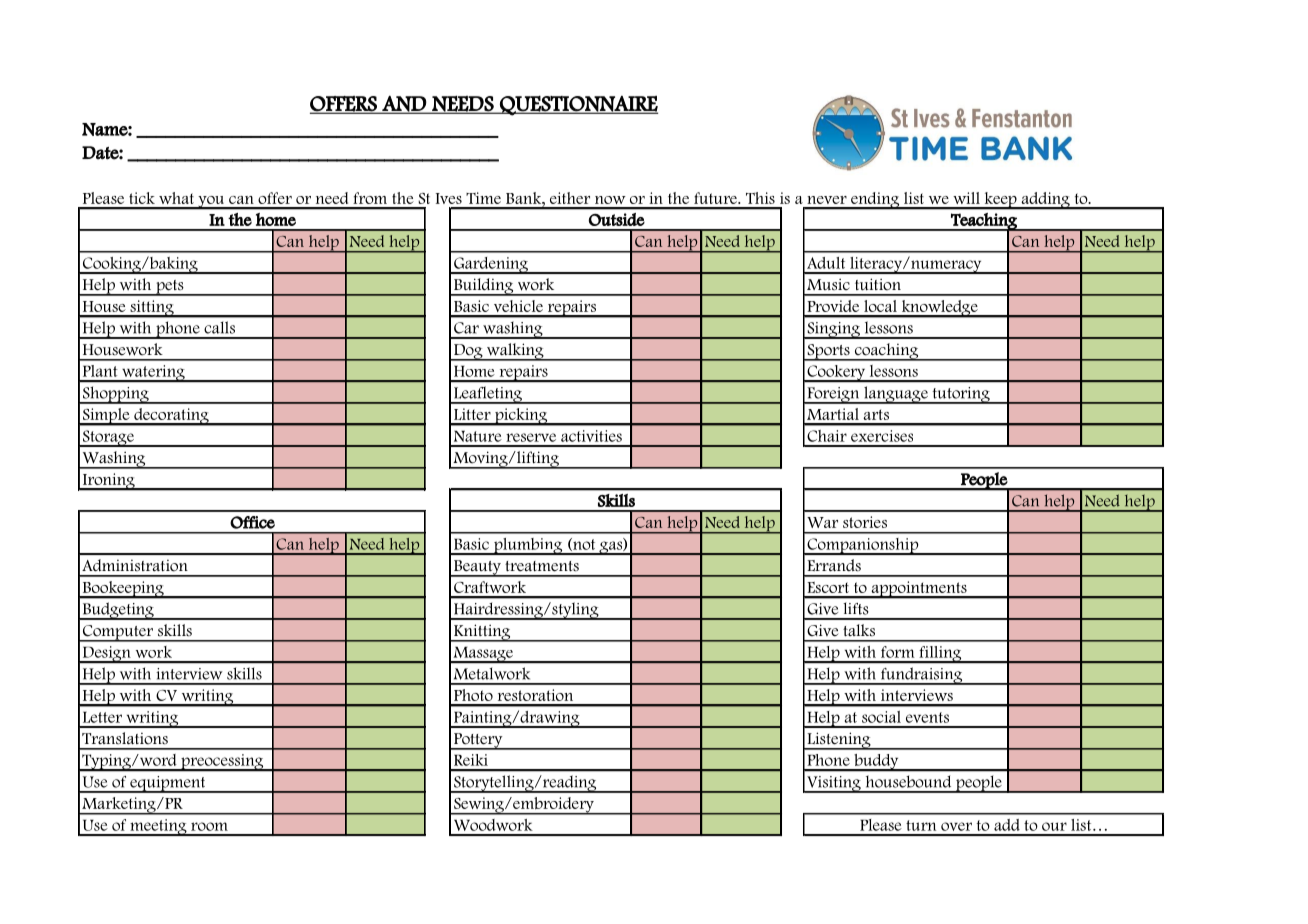  I want to click on calls, so click(220, 328).
